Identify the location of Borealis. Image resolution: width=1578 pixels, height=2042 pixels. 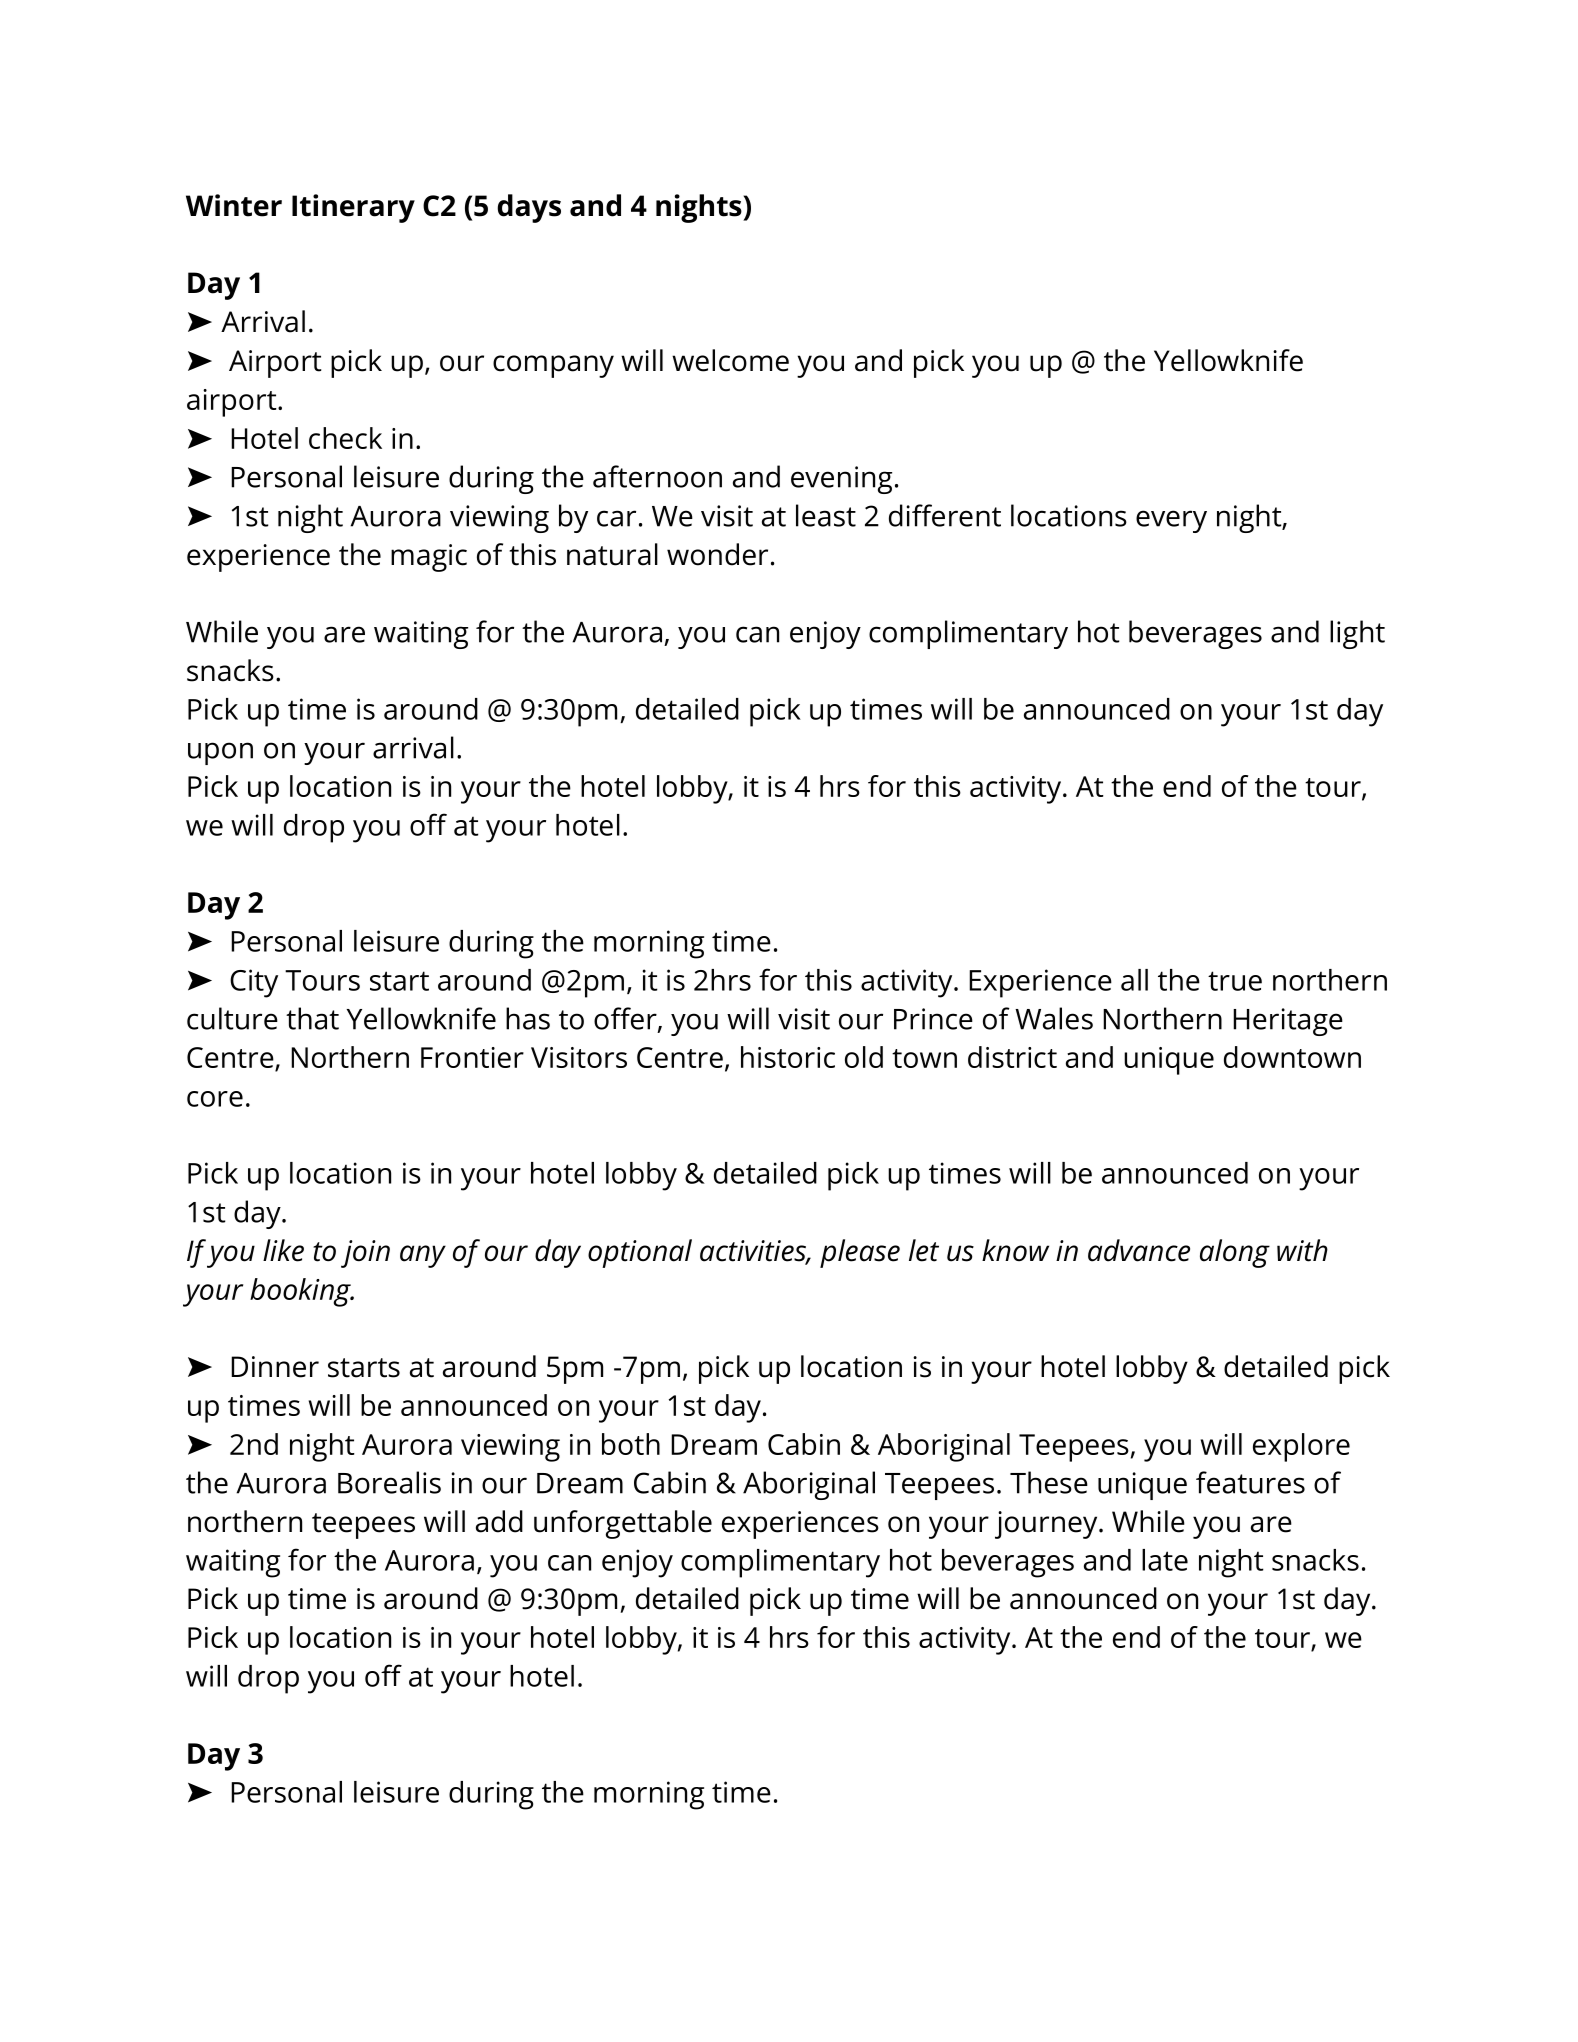
(389, 1482).
